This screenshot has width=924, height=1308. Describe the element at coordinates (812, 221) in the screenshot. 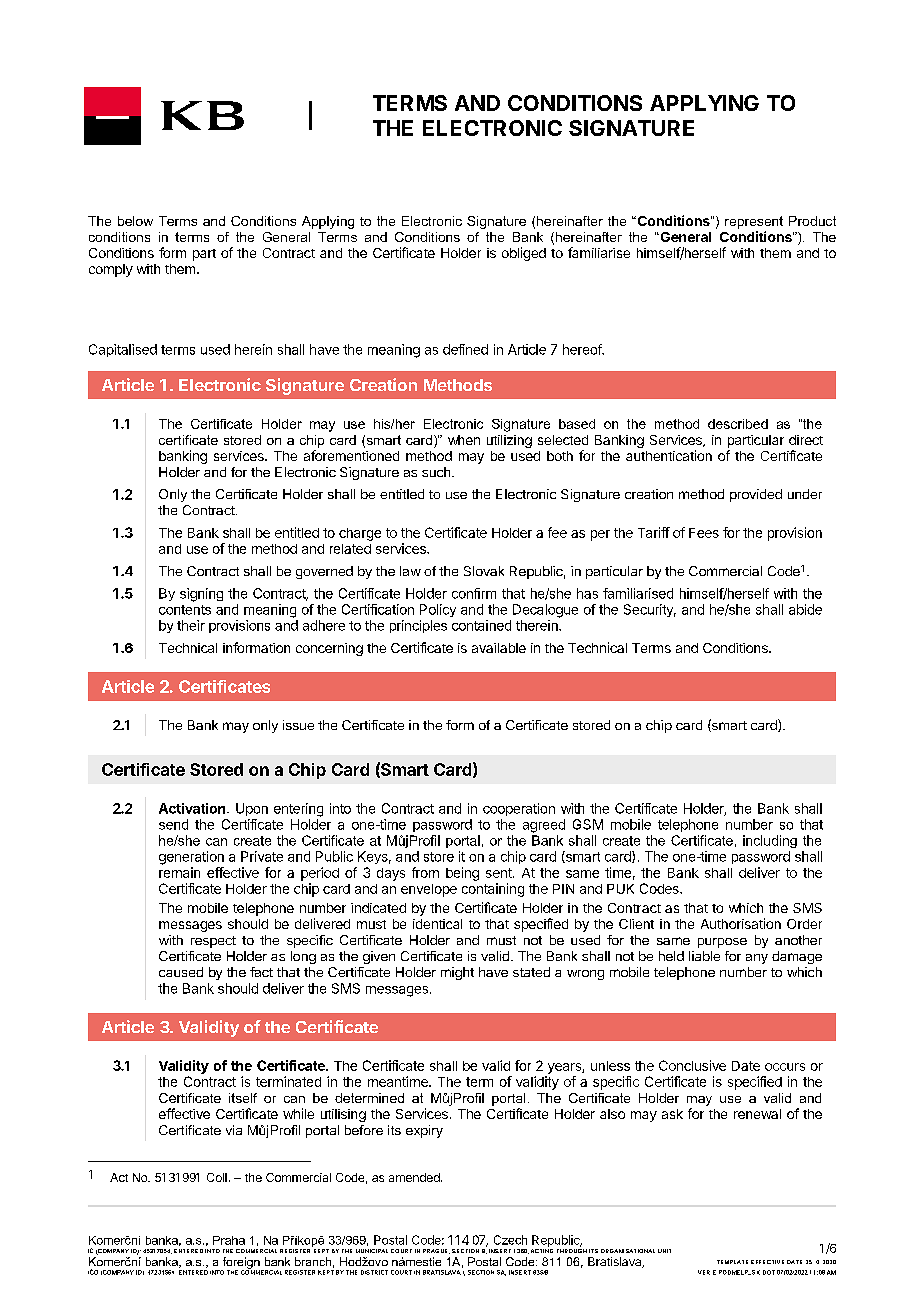

I see `Product` at that location.
